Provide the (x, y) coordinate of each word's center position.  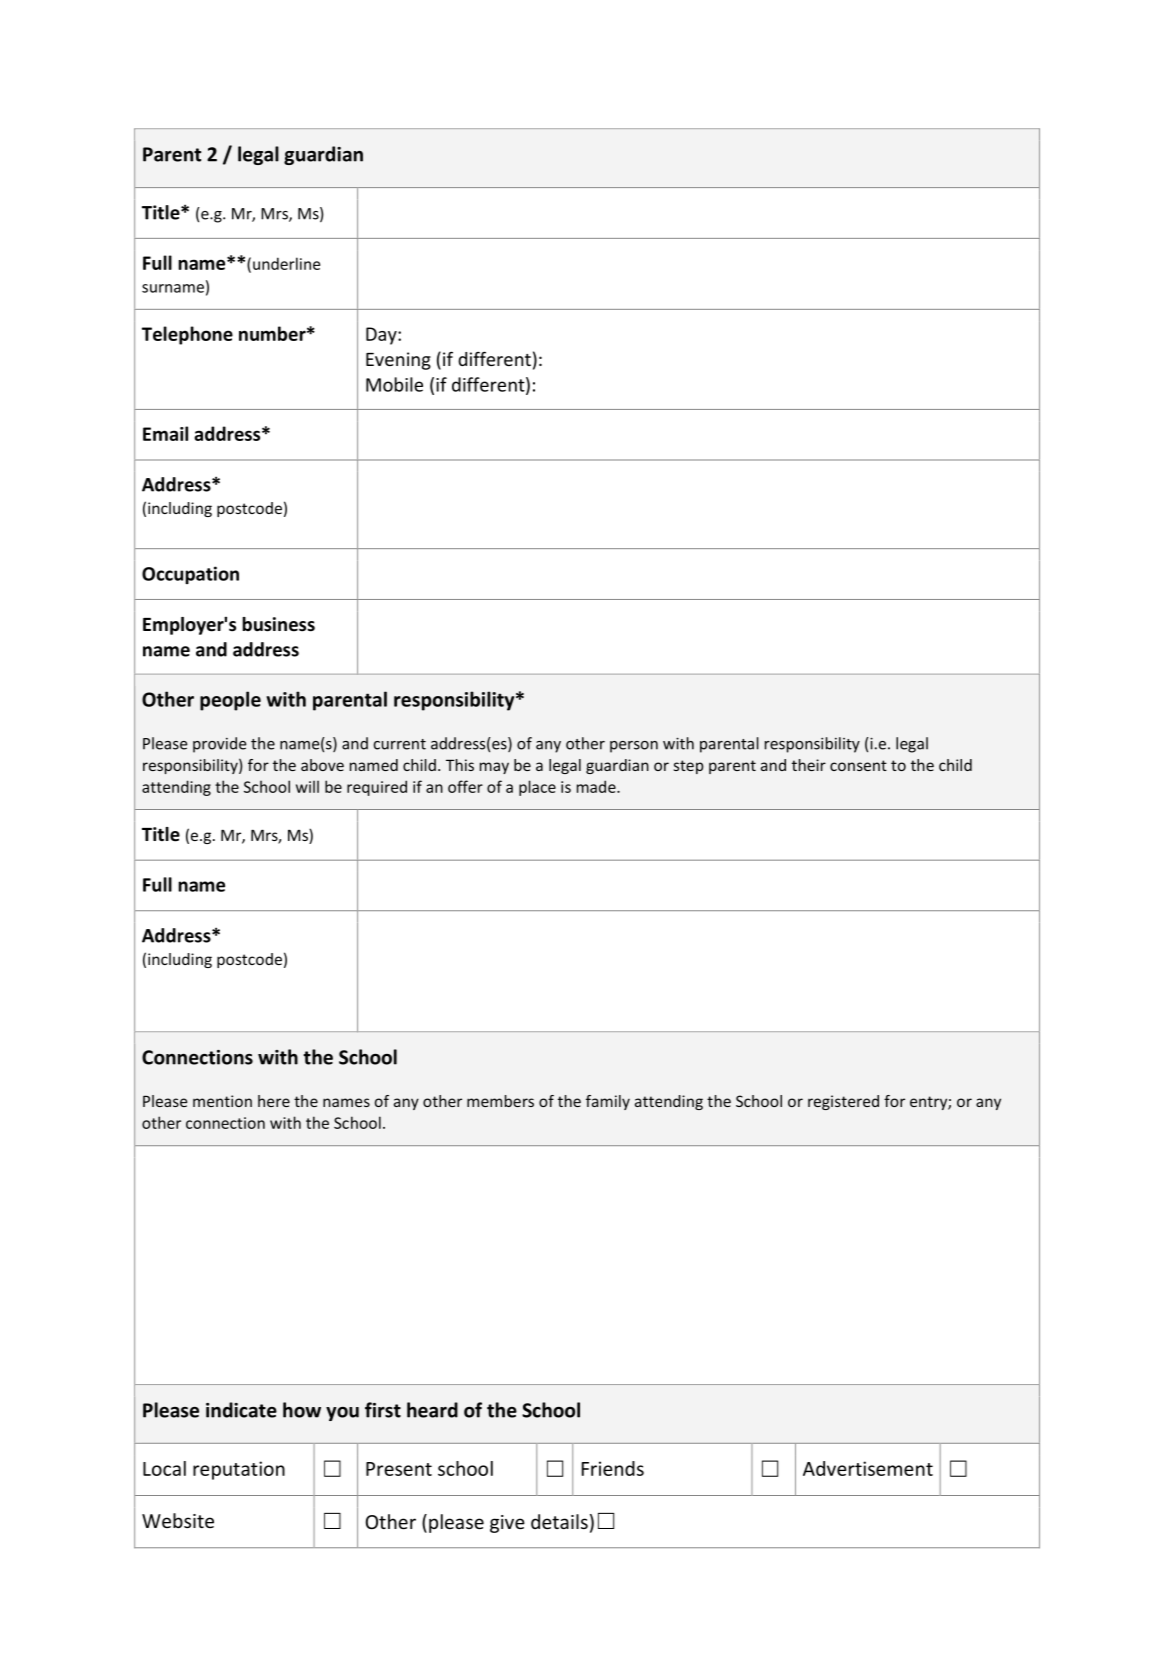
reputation (239, 1470)
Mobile (394, 384)
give (507, 1524)
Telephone (187, 335)
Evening (398, 361)
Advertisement (868, 1468)
